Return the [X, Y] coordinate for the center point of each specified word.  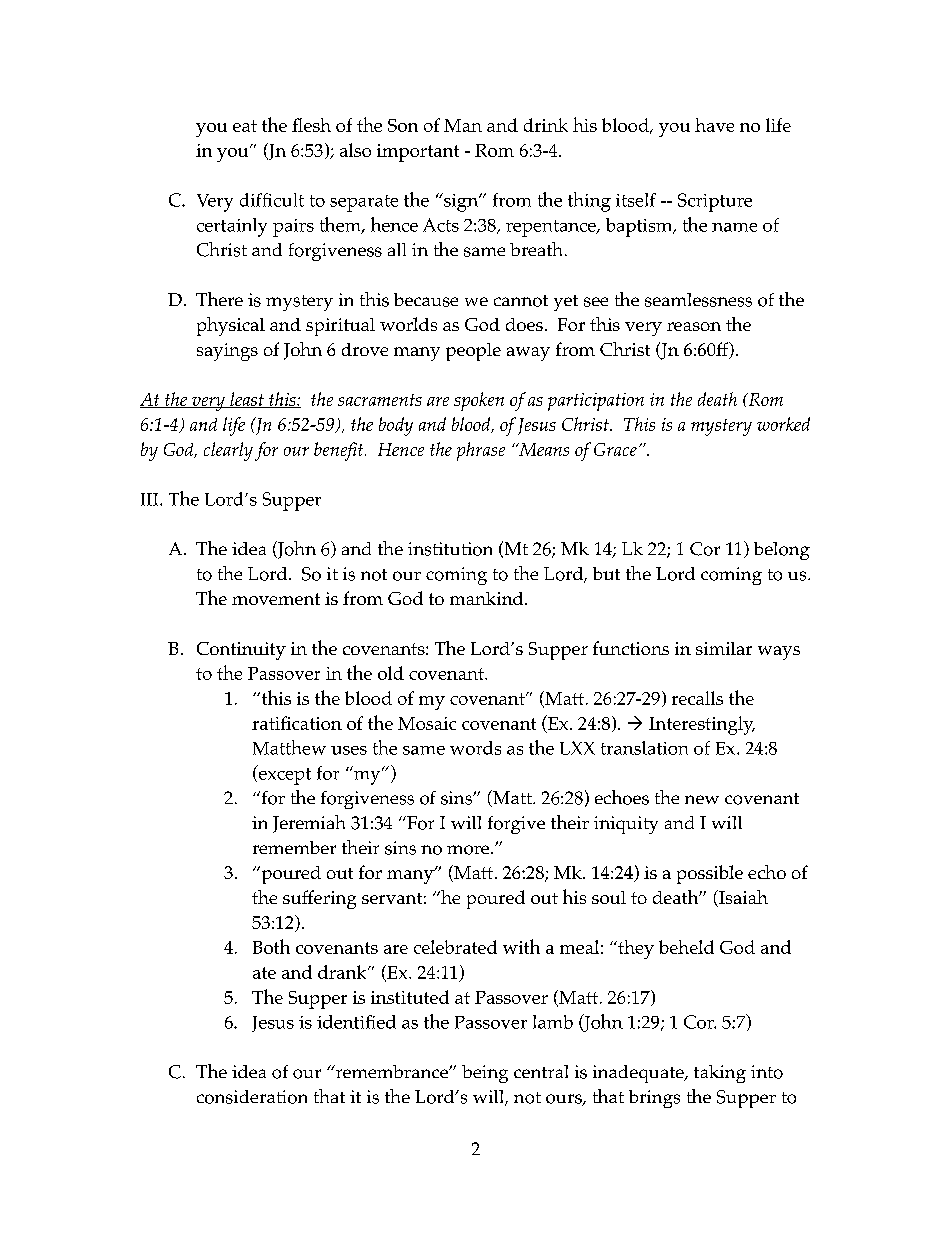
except [283, 775]
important [418, 153]
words [475, 748]
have [714, 125]
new [702, 799]
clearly [228, 451]
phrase [481, 451]
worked [783, 424]
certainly [232, 227]
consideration [252, 1097]
